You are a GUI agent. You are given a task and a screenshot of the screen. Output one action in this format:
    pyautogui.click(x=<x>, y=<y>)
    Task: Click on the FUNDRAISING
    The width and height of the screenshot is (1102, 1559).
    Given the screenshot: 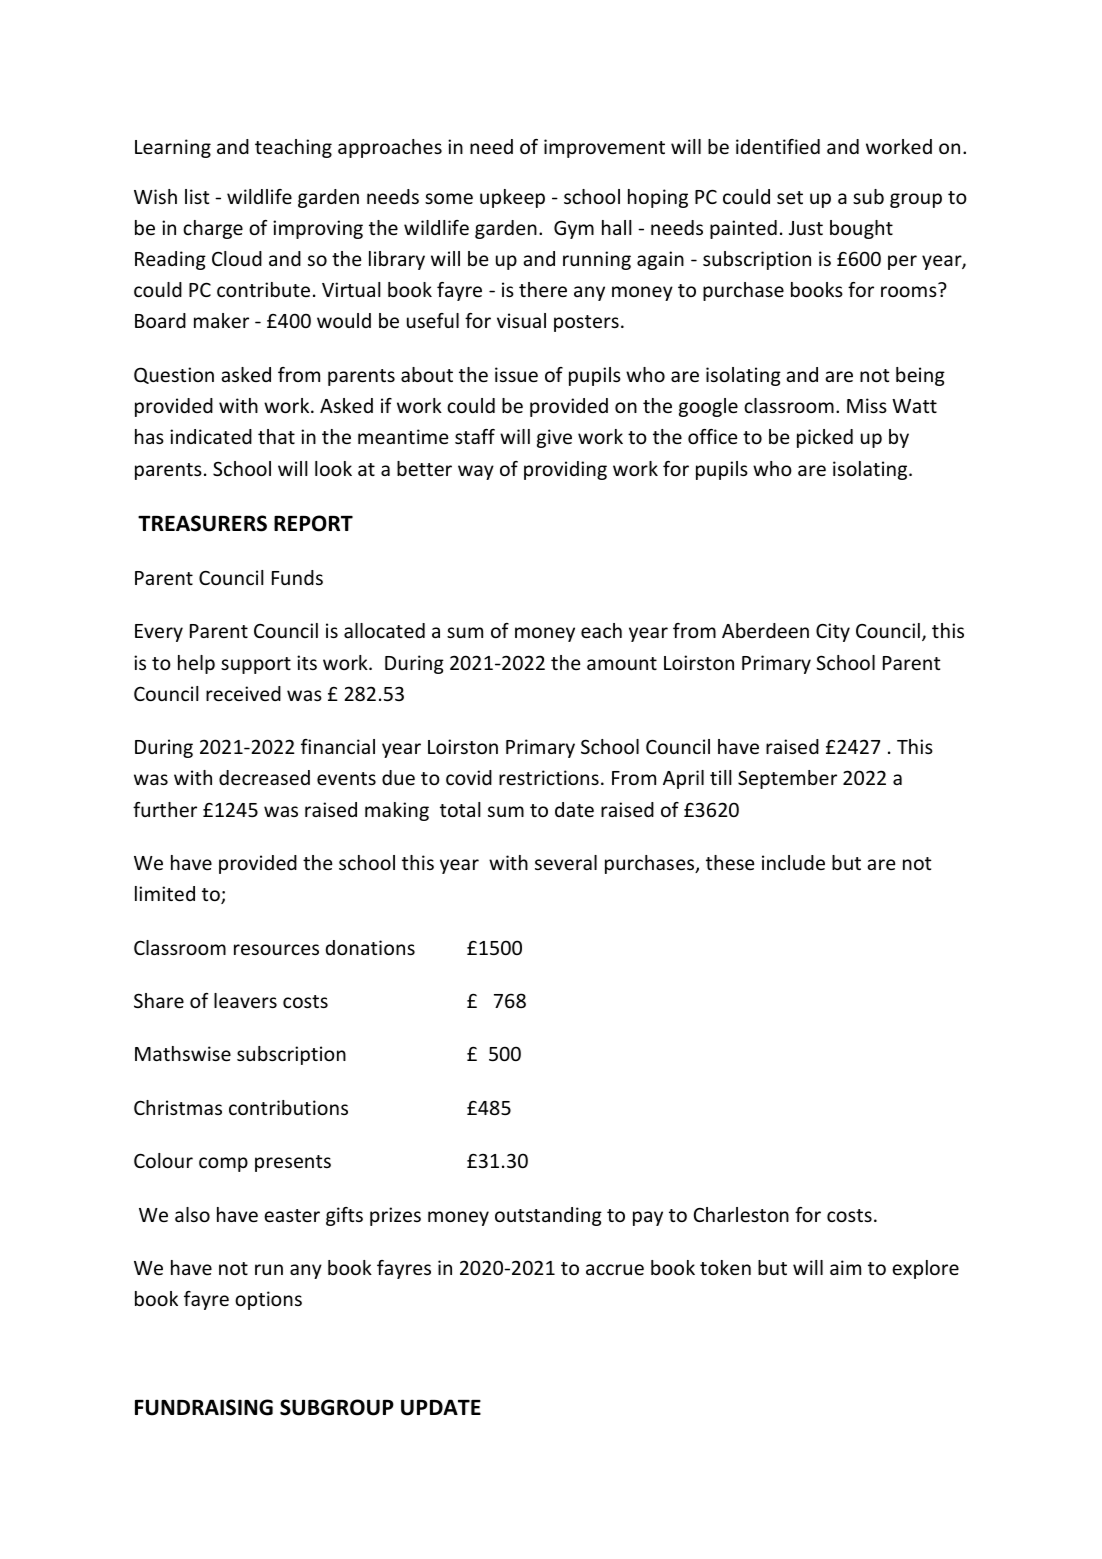 What is the action you would take?
    pyautogui.click(x=204, y=1407)
